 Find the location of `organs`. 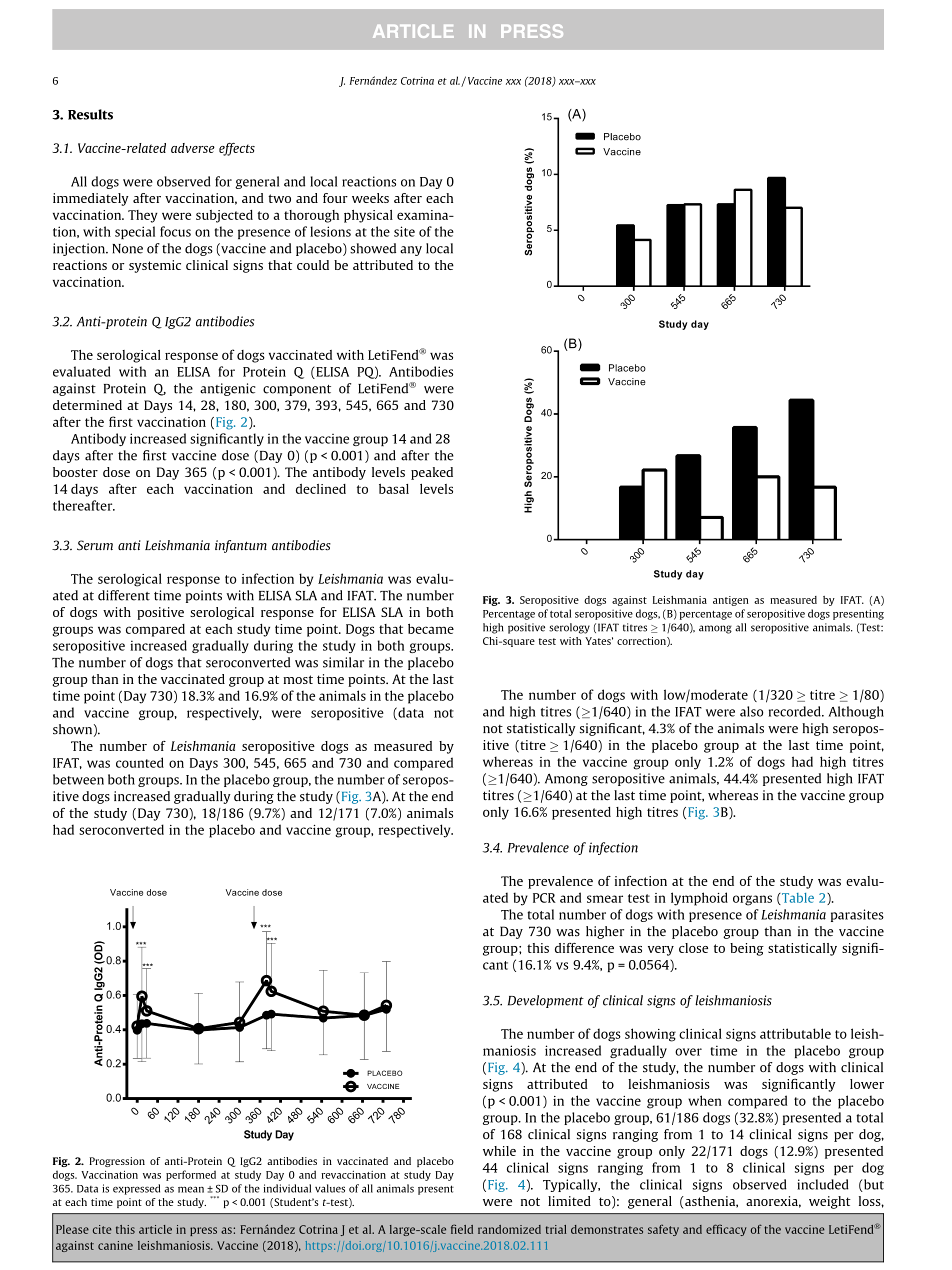

organs is located at coordinates (752, 900).
